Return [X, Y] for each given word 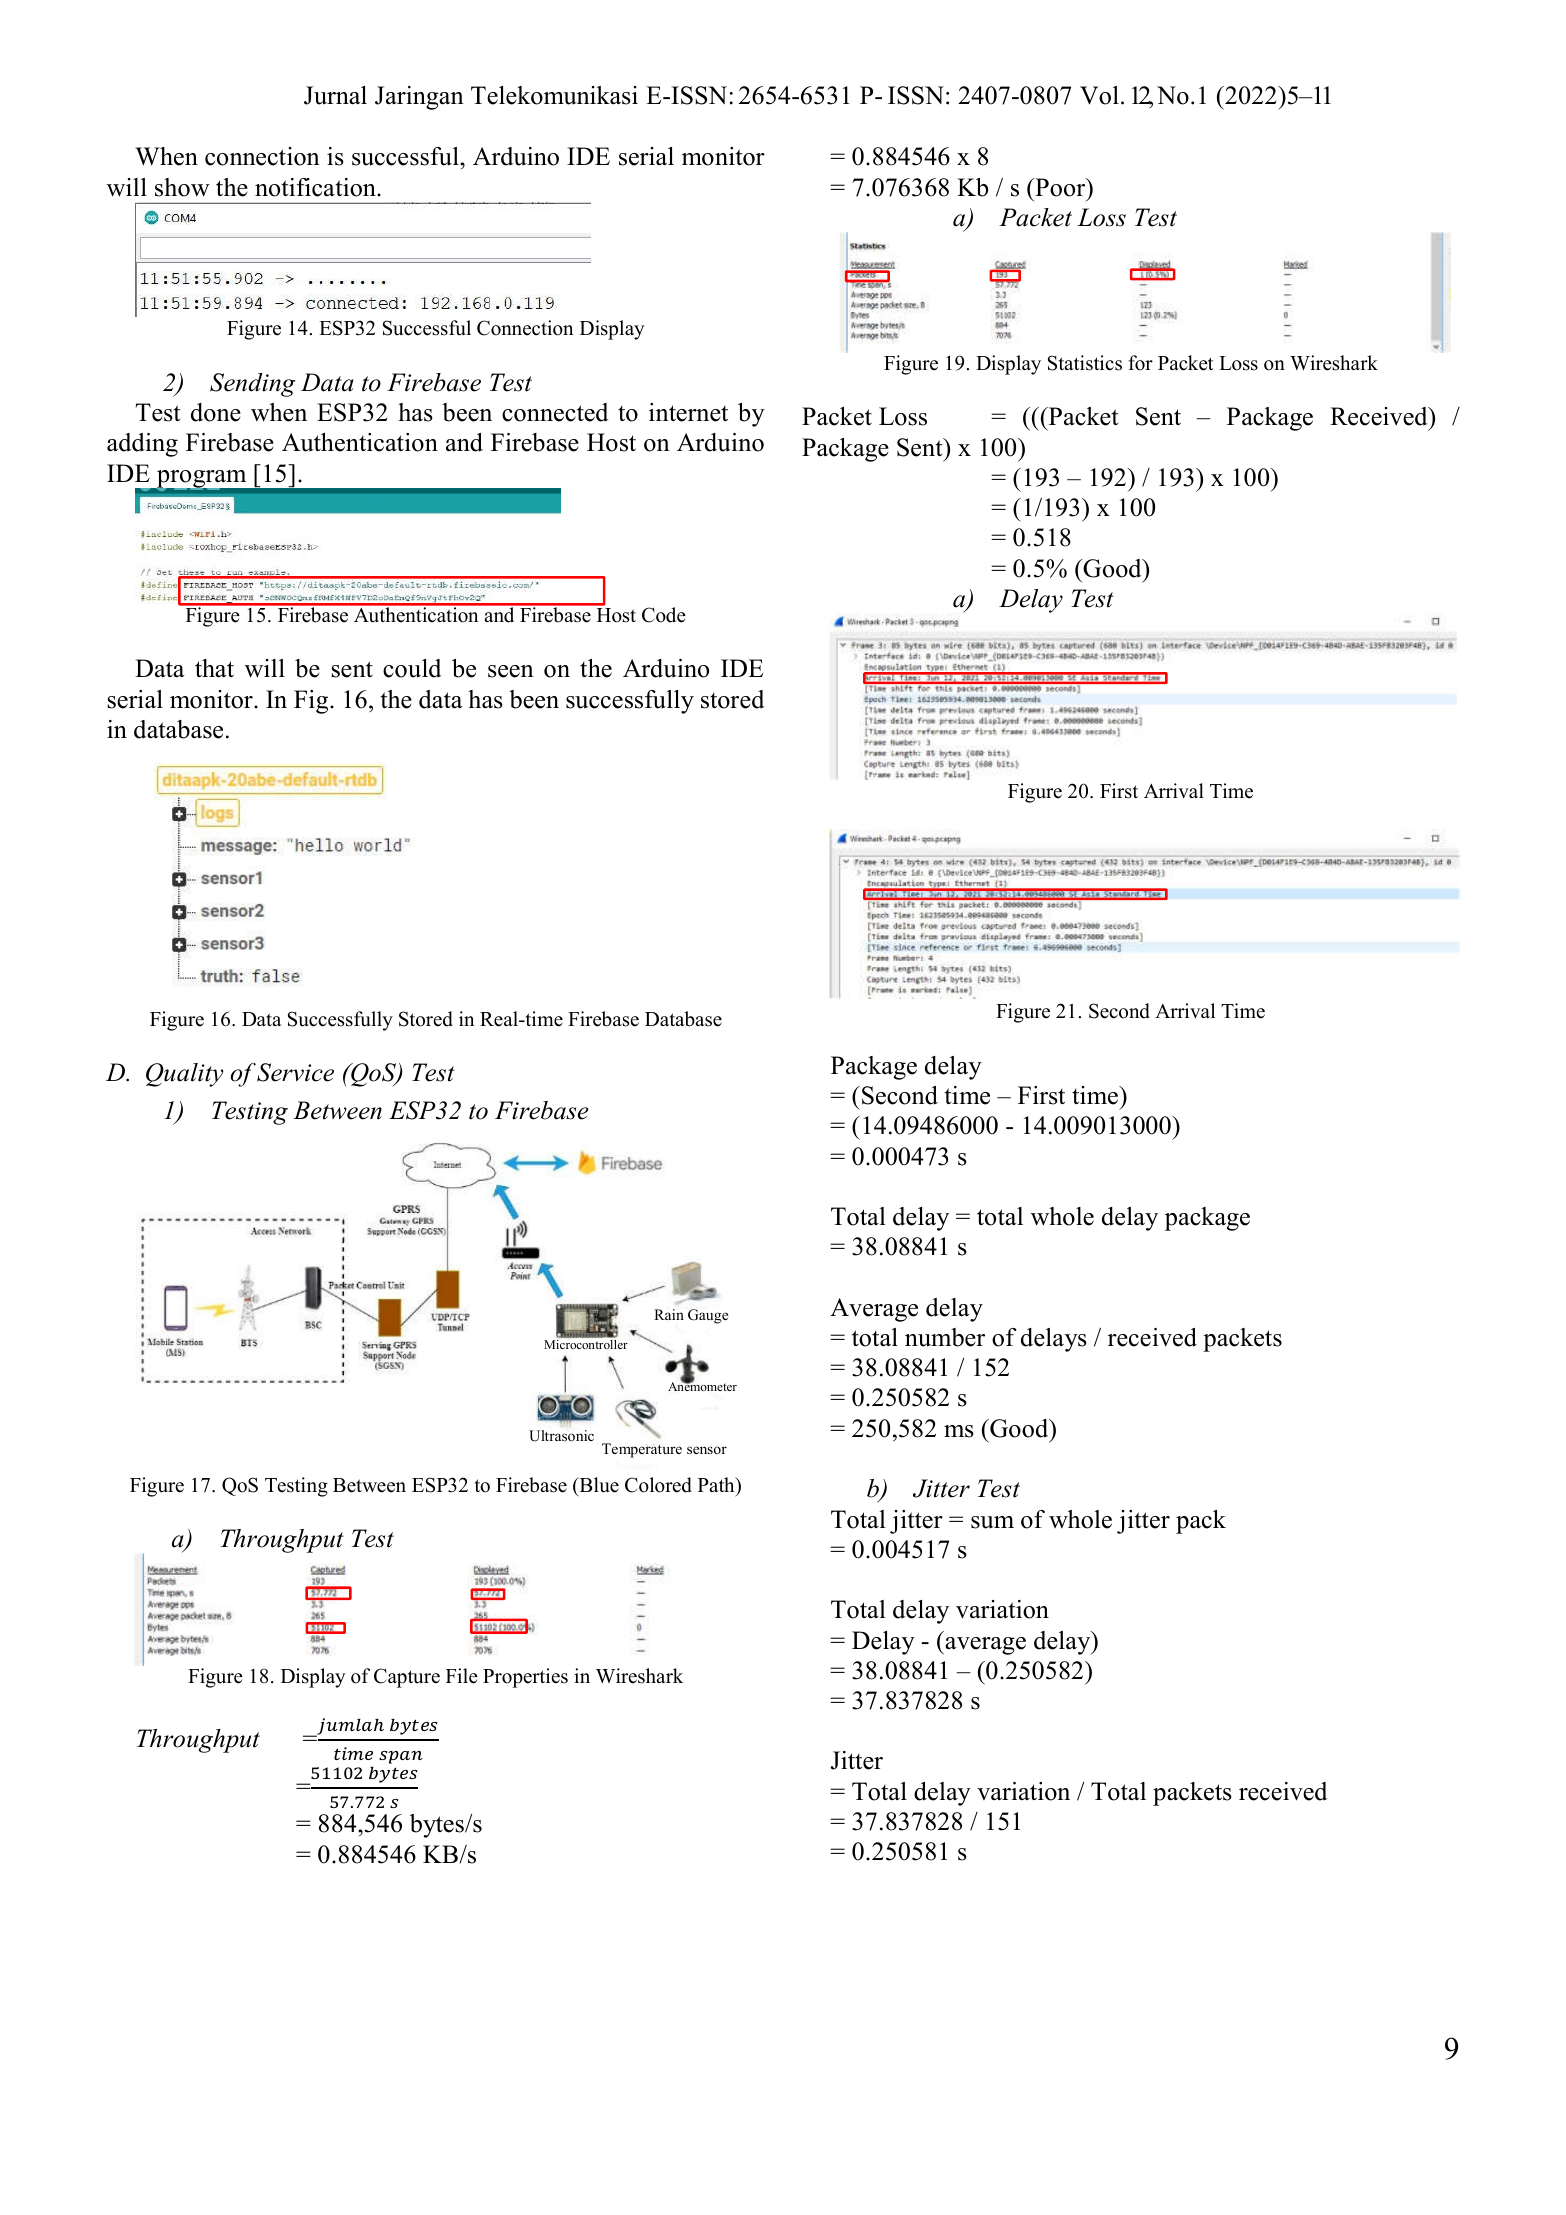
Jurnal [335, 95]
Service [294, 1072]
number [945, 1337]
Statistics [1085, 363]
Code [664, 615]
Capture [407, 1678]
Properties [525, 1678]
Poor [1060, 187]
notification [316, 187]
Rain [669, 1314]
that [214, 668]
